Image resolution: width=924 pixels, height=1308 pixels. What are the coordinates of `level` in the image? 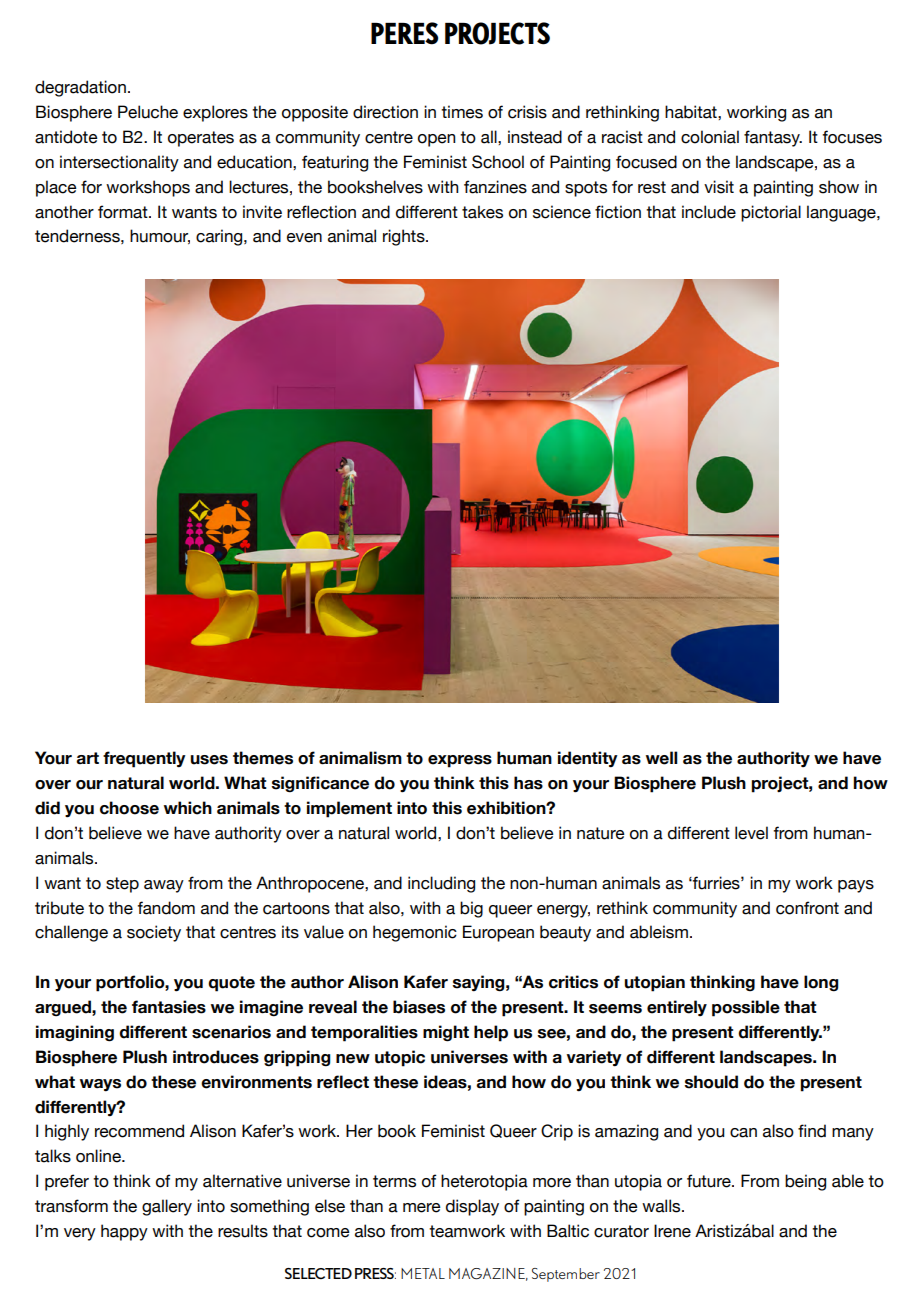 It's located at (751, 833).
